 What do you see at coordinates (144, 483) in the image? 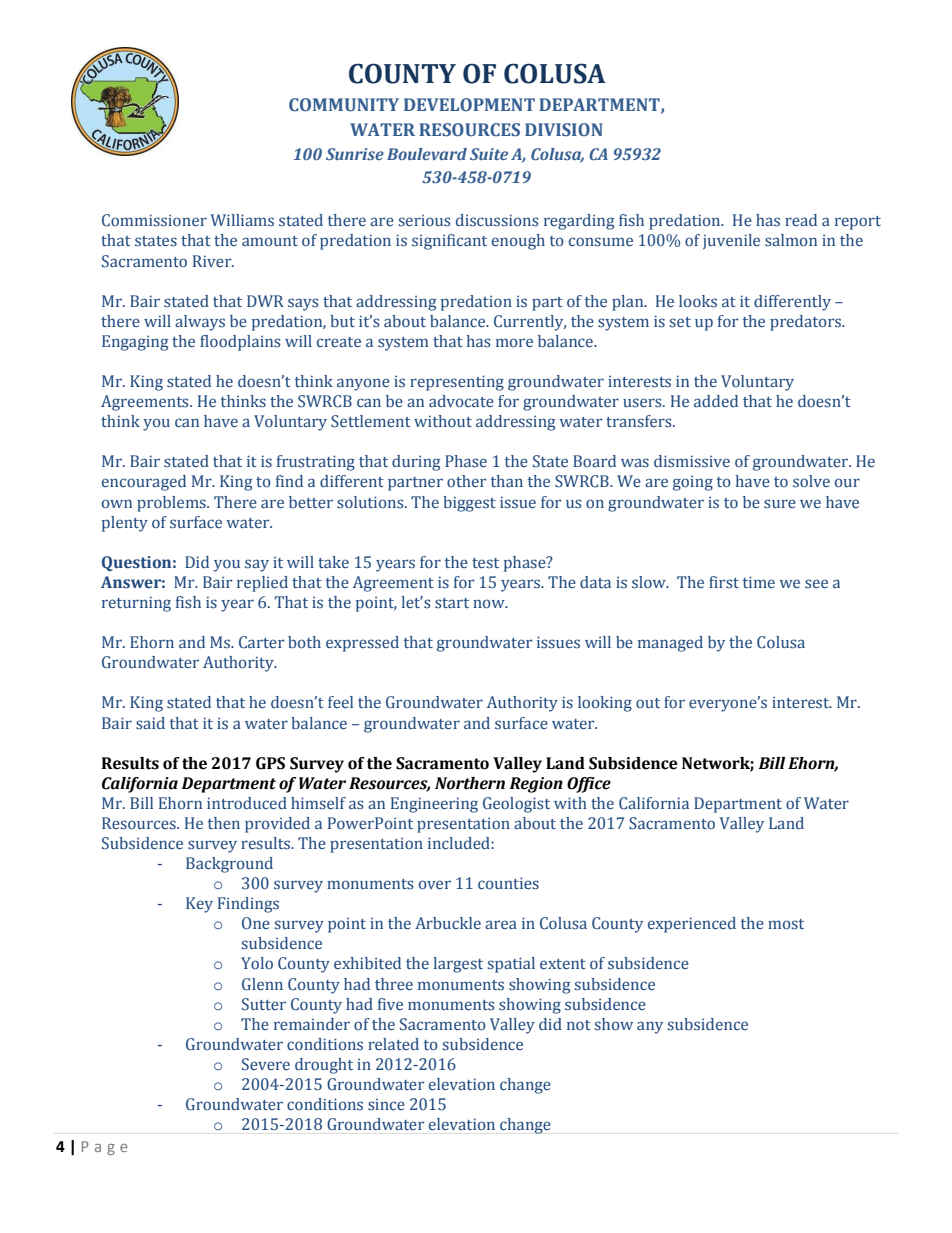
I see `encouraged` at bounding box center [144, 483].
